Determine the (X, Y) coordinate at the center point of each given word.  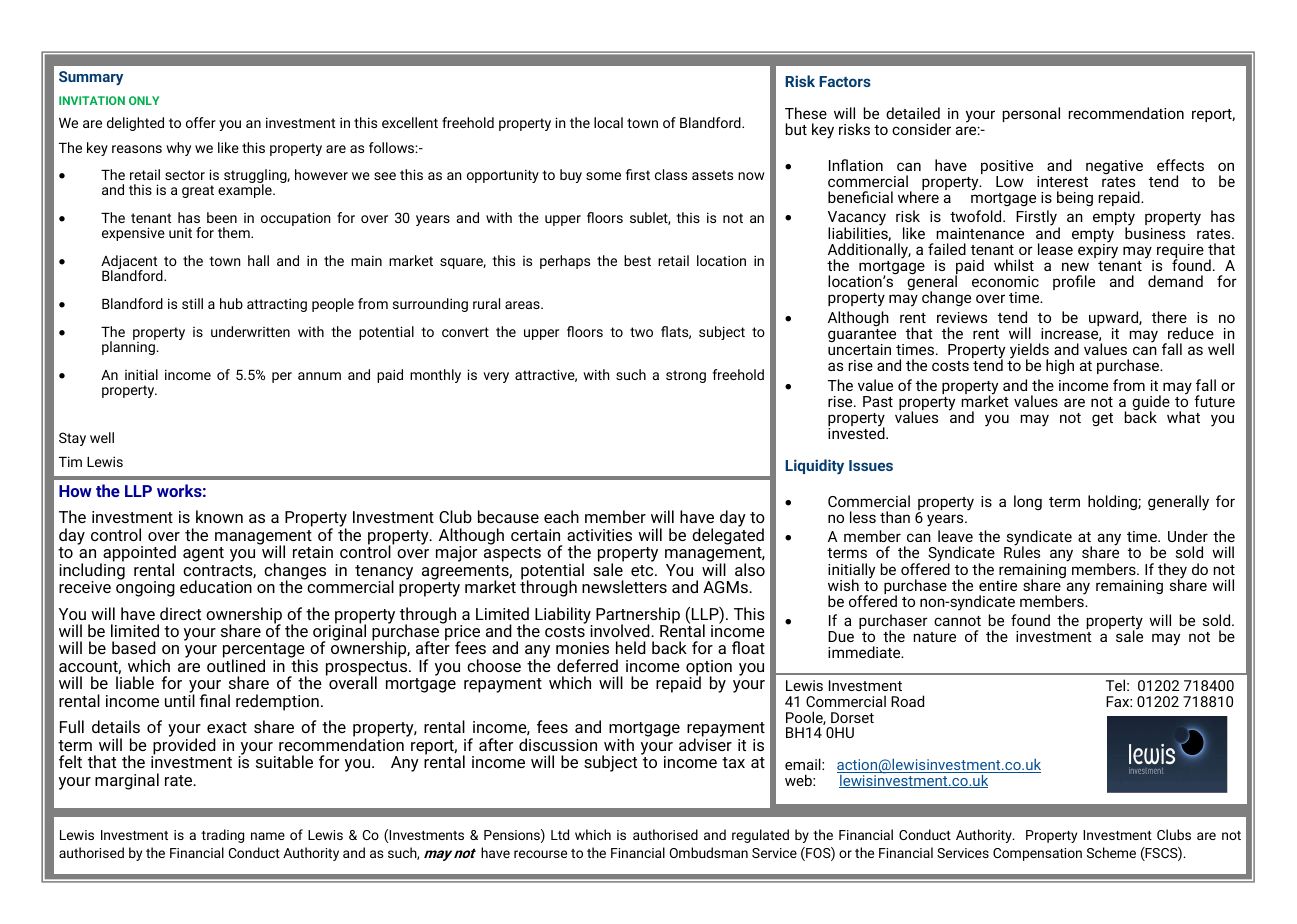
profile (1074, 282)
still (192, 303)
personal (1031, 114)
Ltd (560, 834)
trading (222, 836)
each (561, 516)
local (608, 122)
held (631, 647)
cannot (957, 621)
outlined (236, 664)
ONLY (144, 100)
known (219, 516)
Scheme (1111, 852)
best (637, 260)
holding (1113, 502)
